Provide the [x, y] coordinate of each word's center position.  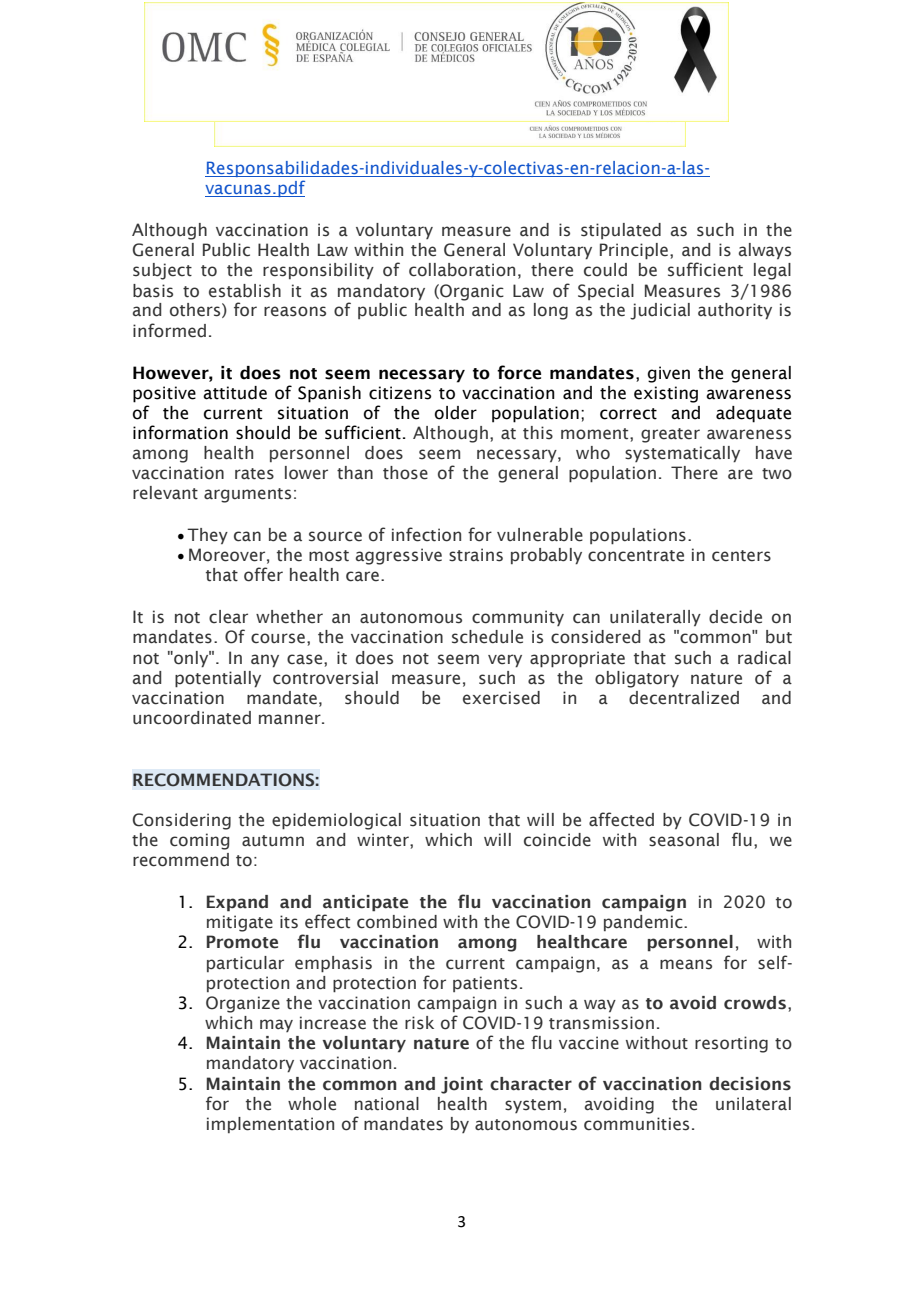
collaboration [462, 270]
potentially [218, 679]
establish [245, 291]
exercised [501, 698]
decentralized [684, 698]
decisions [750, 1084]
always [765, 251]
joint [462, 1085]
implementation [270, 1125]
